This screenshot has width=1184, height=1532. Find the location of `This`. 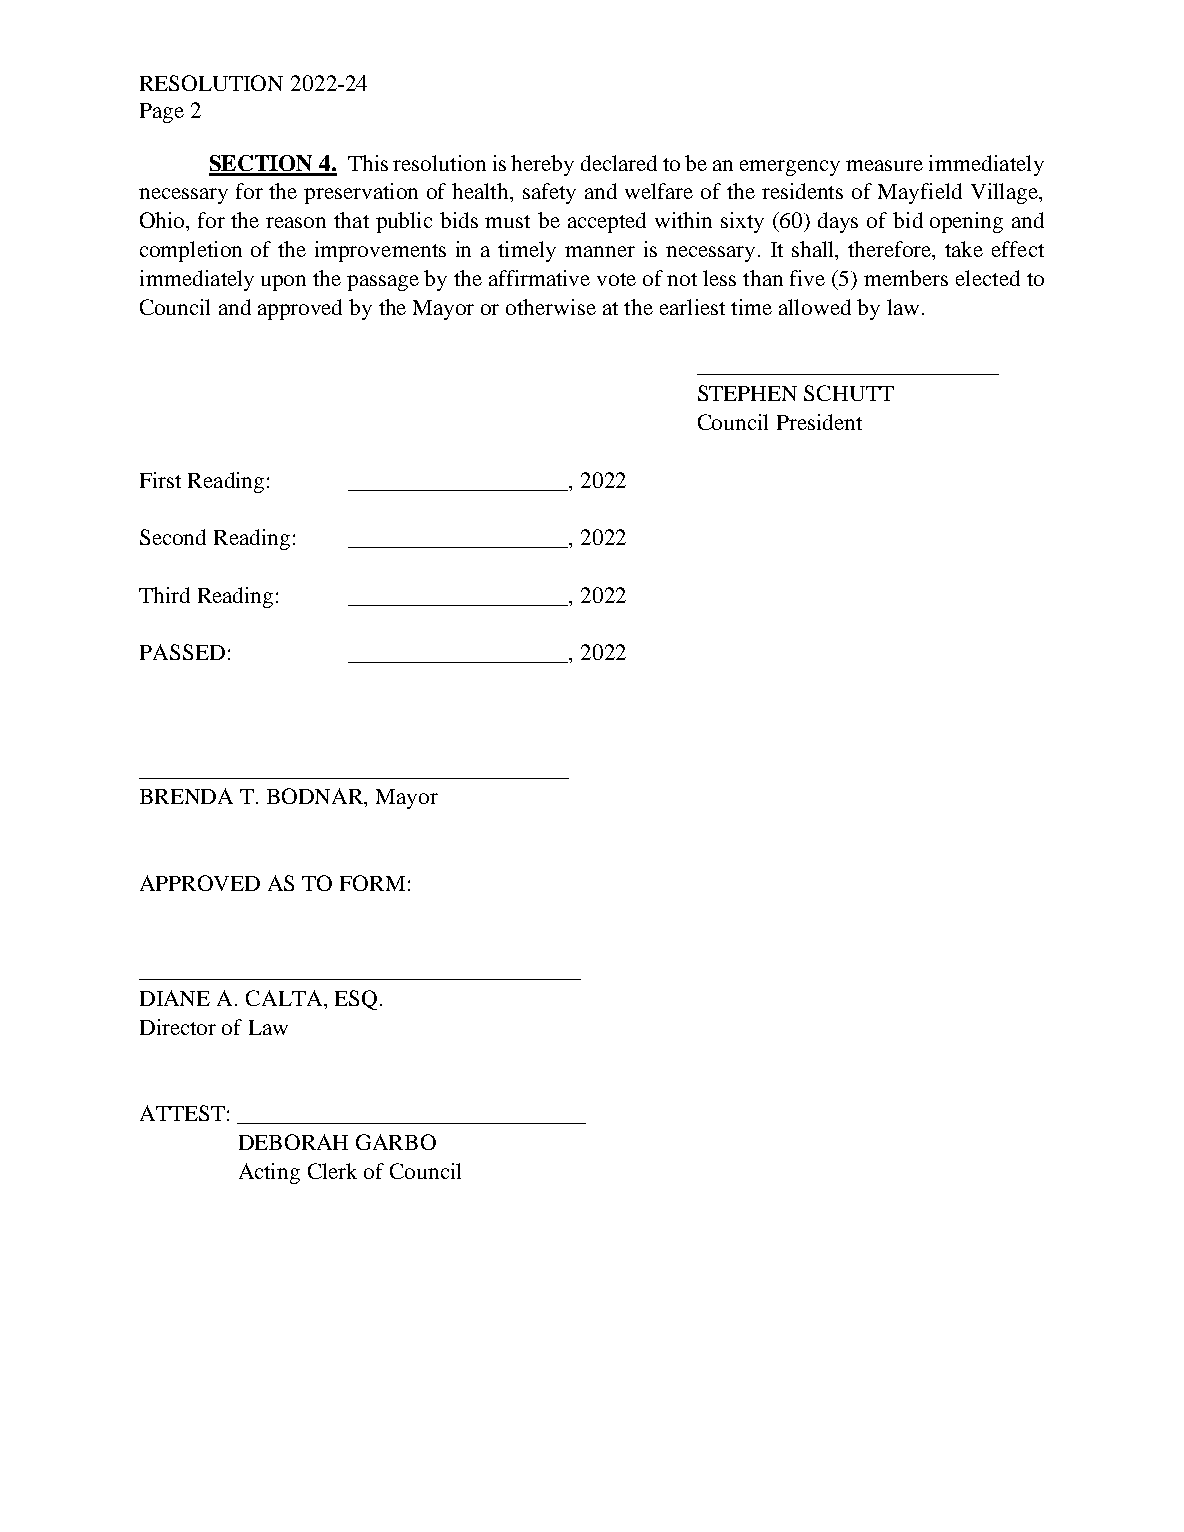

This is located at coordinates (368, 163).
